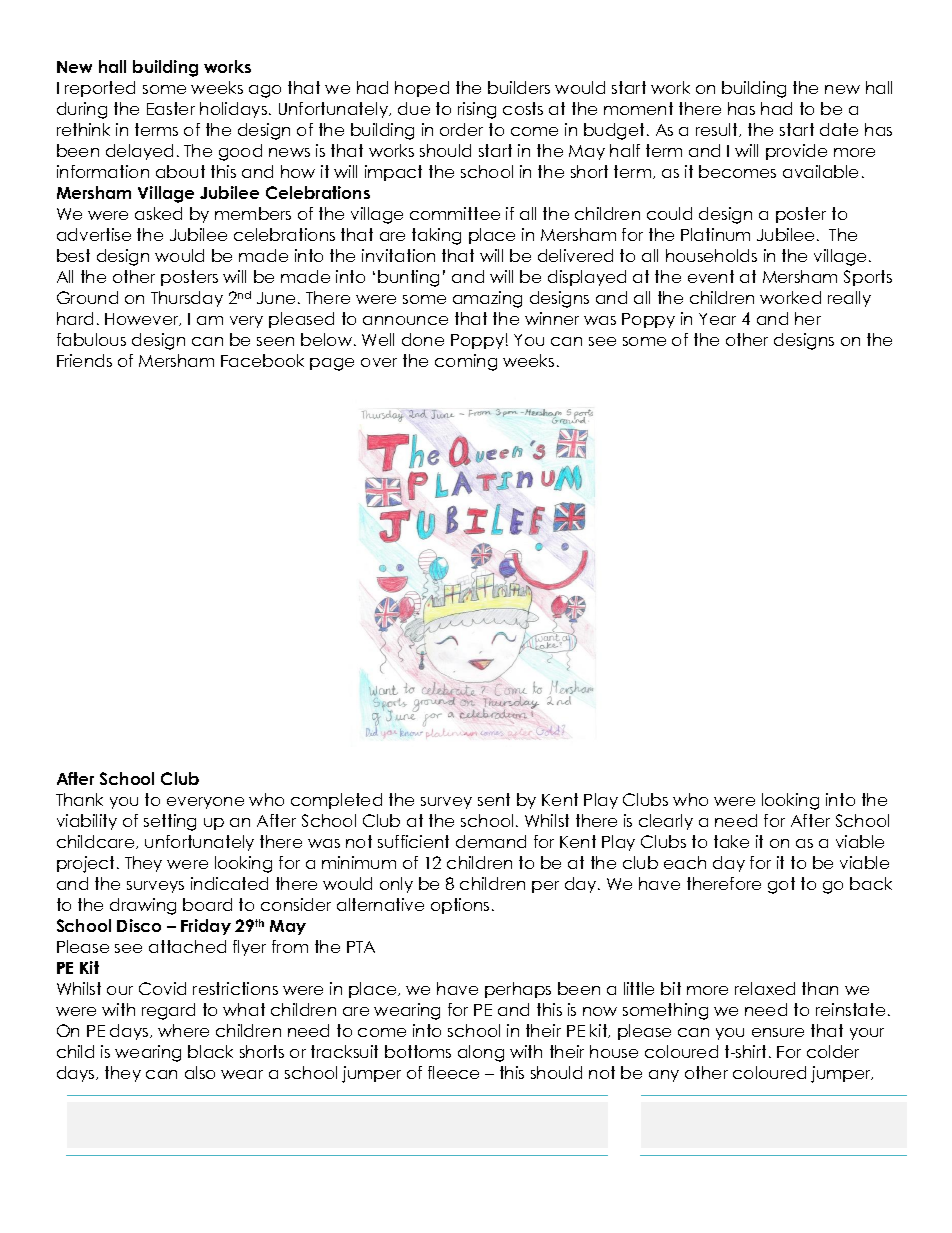 The width and height of the page is (952, 1233). Describe the element at coordinates (491, 841) in the page. I see `demand` at that location.
